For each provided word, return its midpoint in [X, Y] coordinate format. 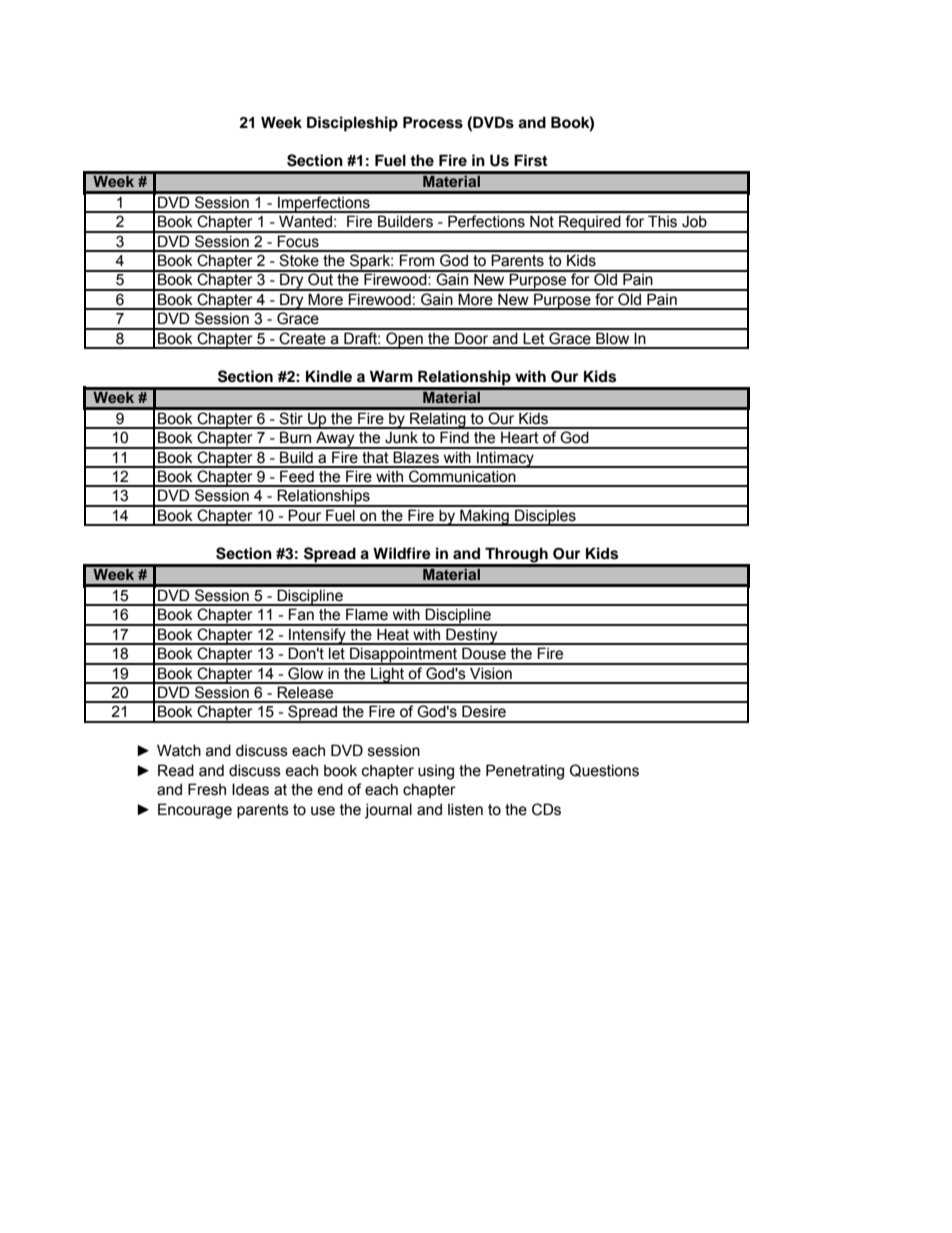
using [436, 772]
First [530, 160]
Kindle [329, 376]
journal [388, 811]
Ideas [250, 789]
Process [433, 122]
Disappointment [404, 656]
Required [590, 224]
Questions [604, 770]
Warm [391, 376]
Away [335, 440]
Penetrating [525, 772]
